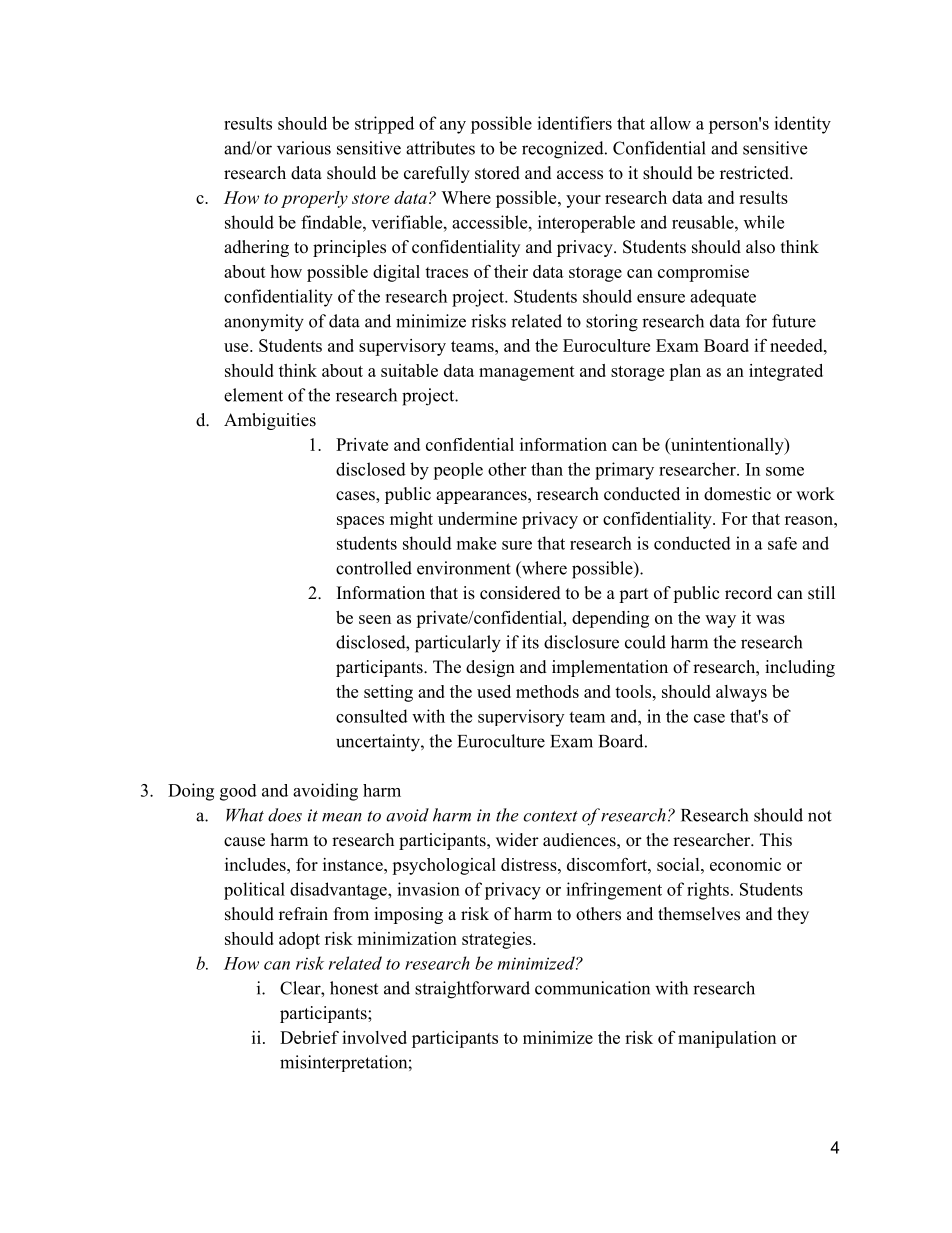  What do you see at coordinates (309, 1037) in the screenshot?
I see `Debrief` at bounding box center [309, 1037].
